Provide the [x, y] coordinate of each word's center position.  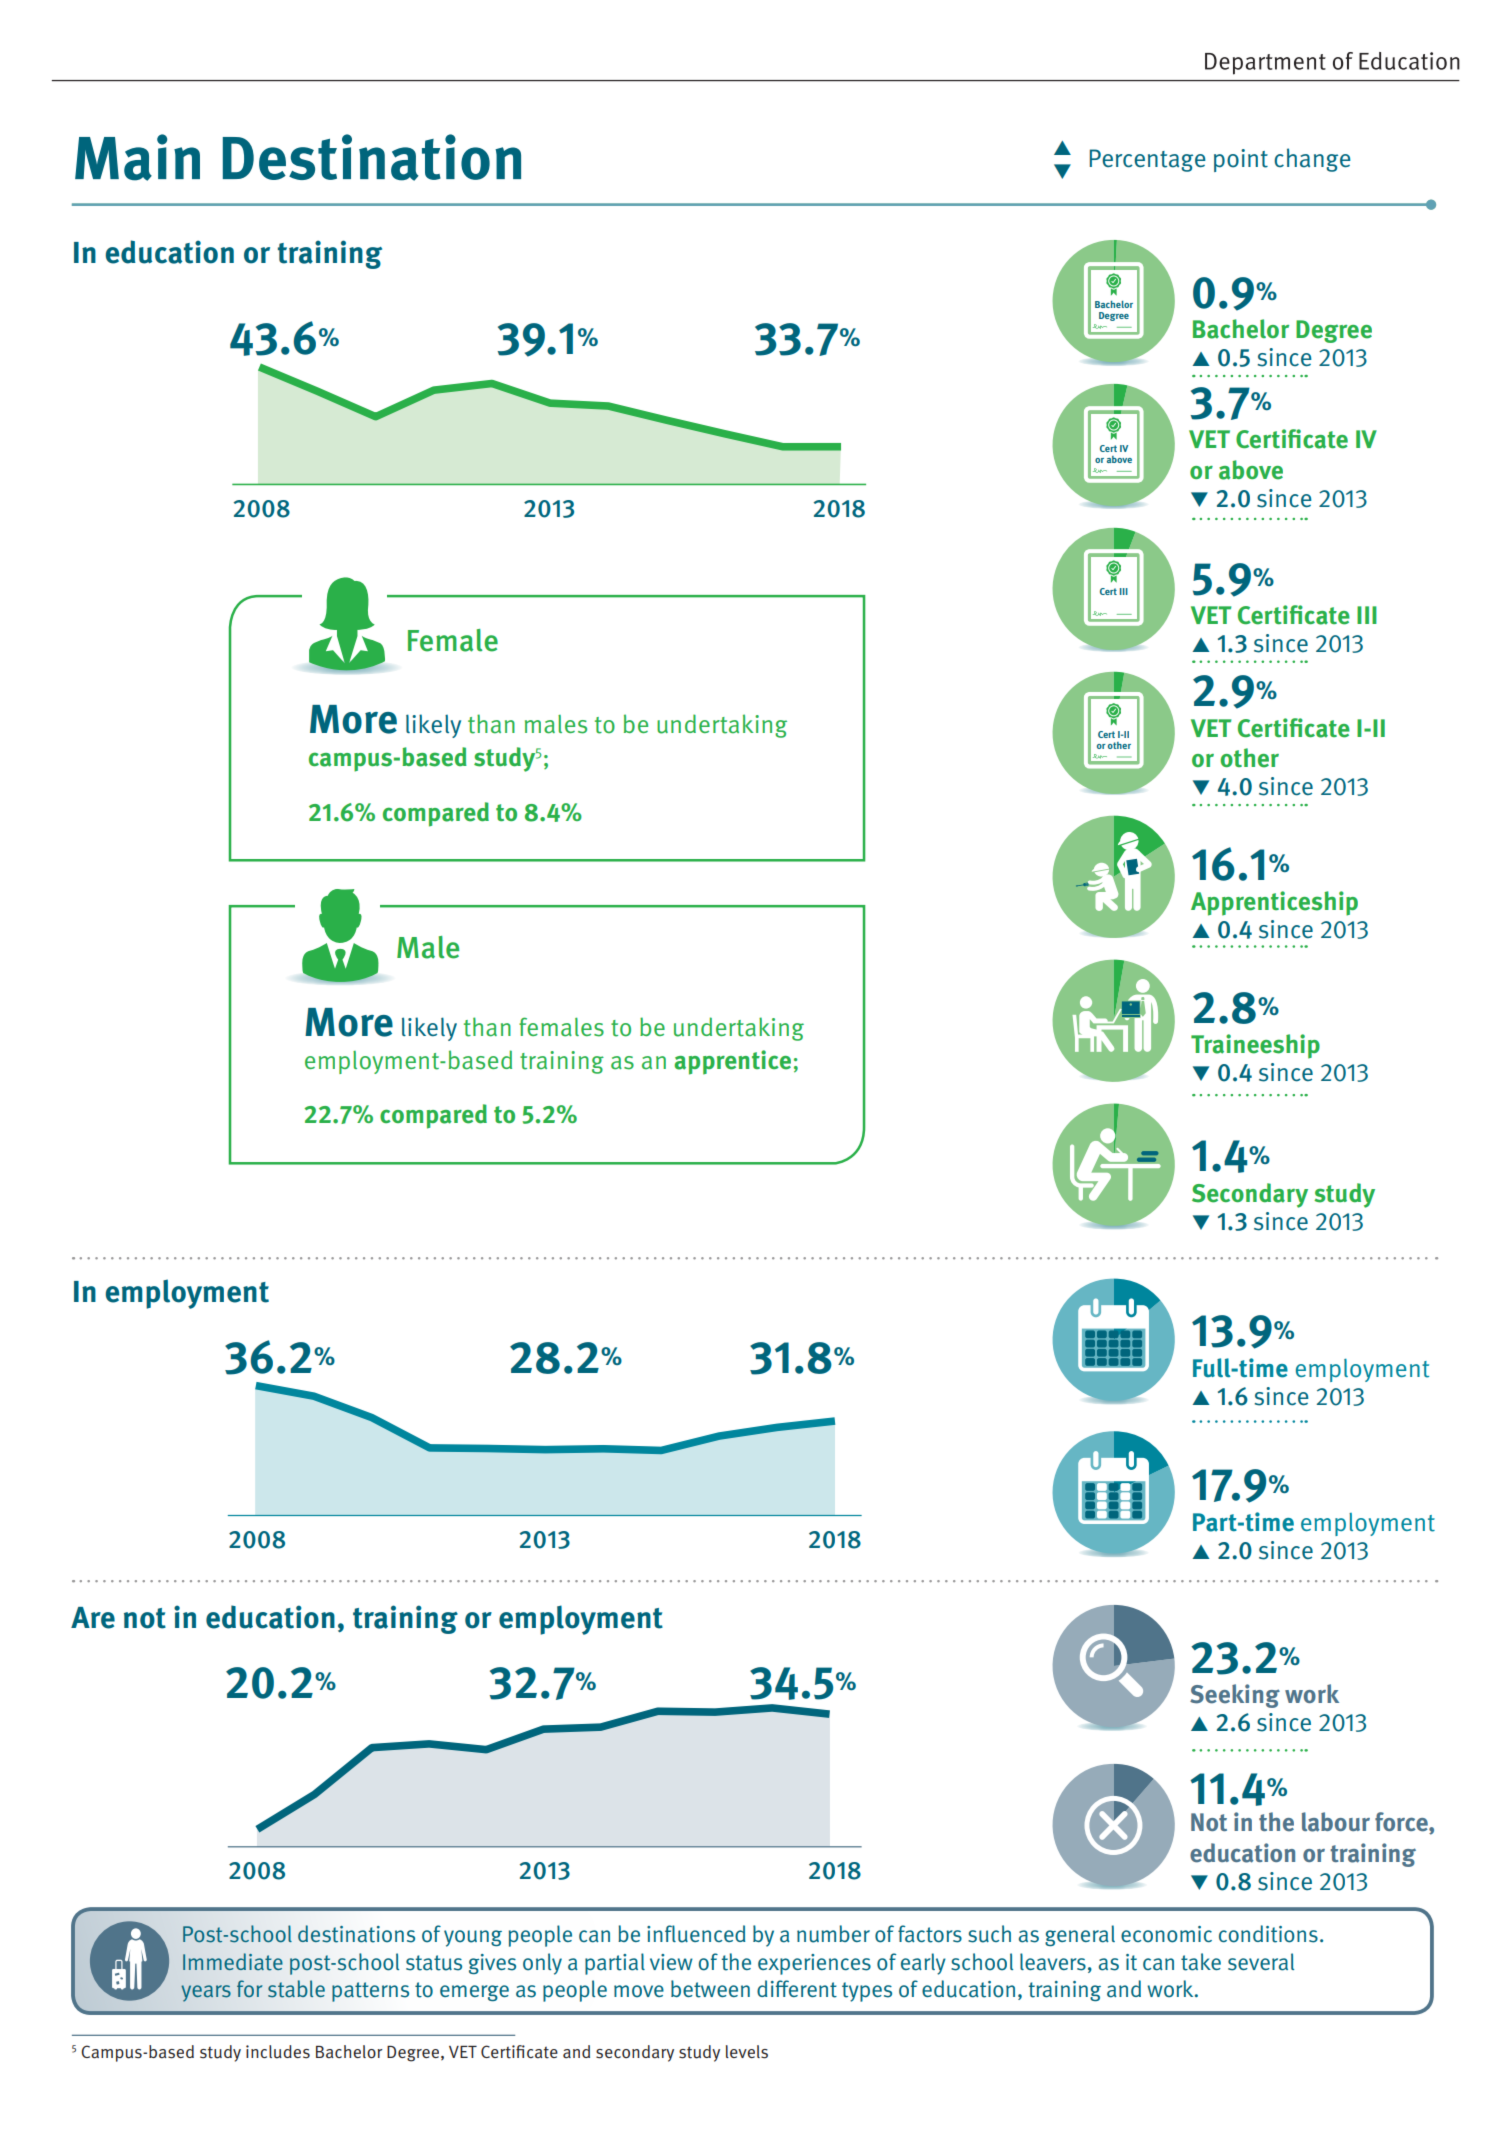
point [1241, 160]
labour [1336, 1822]
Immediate [233, 1962]
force [1402, 1823]
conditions [1268, 1934]
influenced [696, 1934]
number [833, 1934]
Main [137, 157]
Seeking [1235, 1696]
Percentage [1148, 160]
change [1312, 160]
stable [296, 1989]
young [473, 1938]
